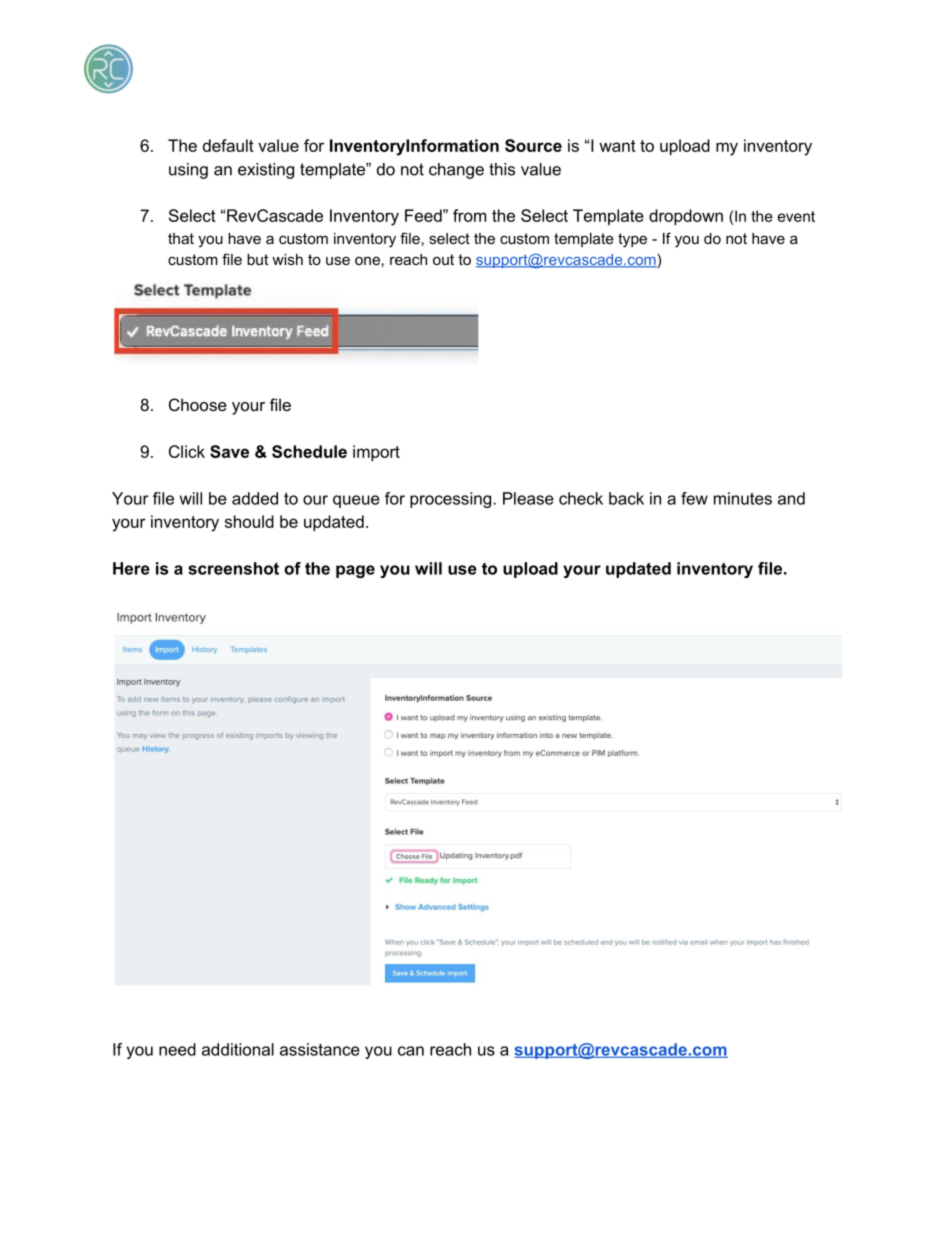  I want to click on using, so click(188, 171).
